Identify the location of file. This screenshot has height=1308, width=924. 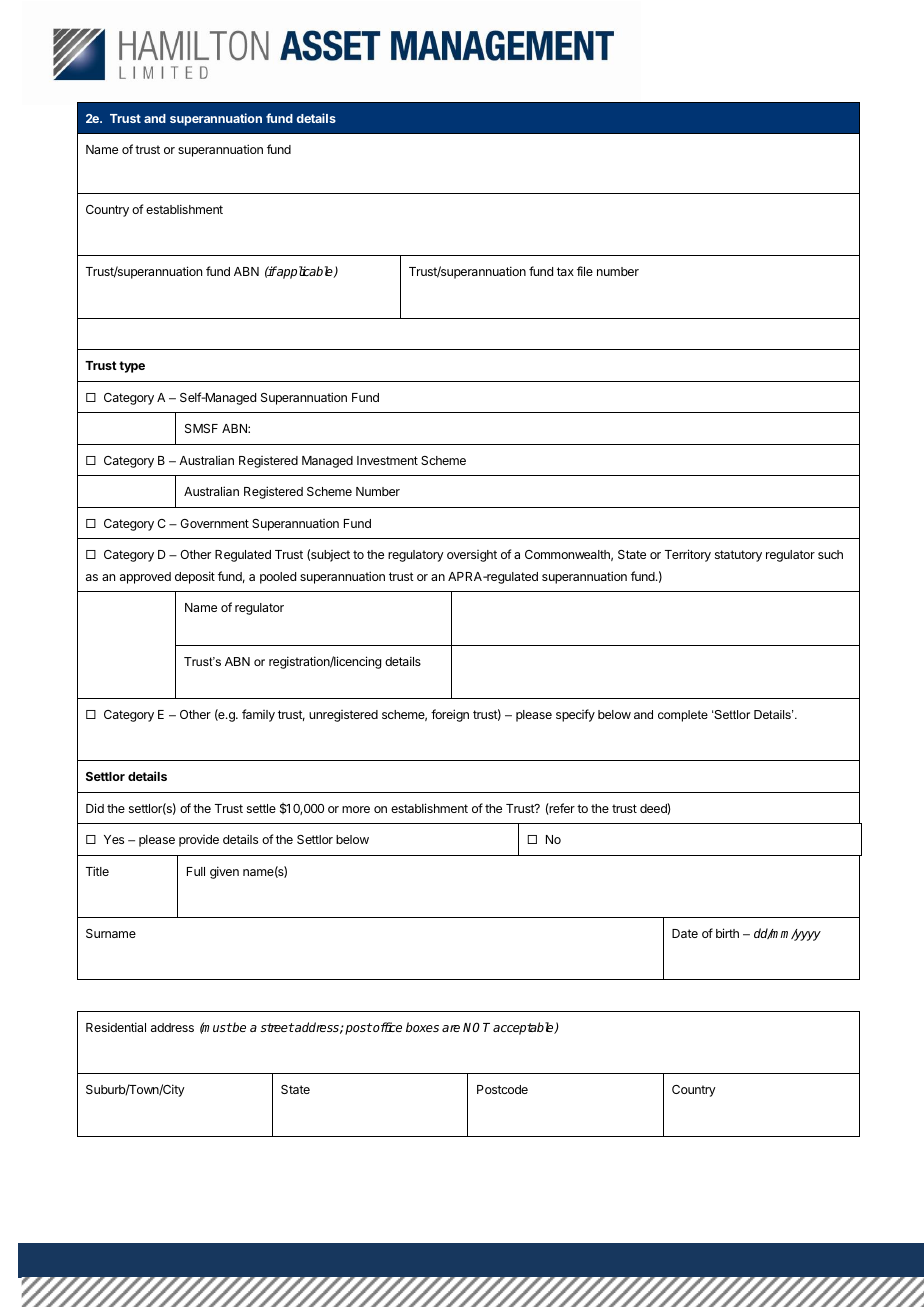
(585, 271).
